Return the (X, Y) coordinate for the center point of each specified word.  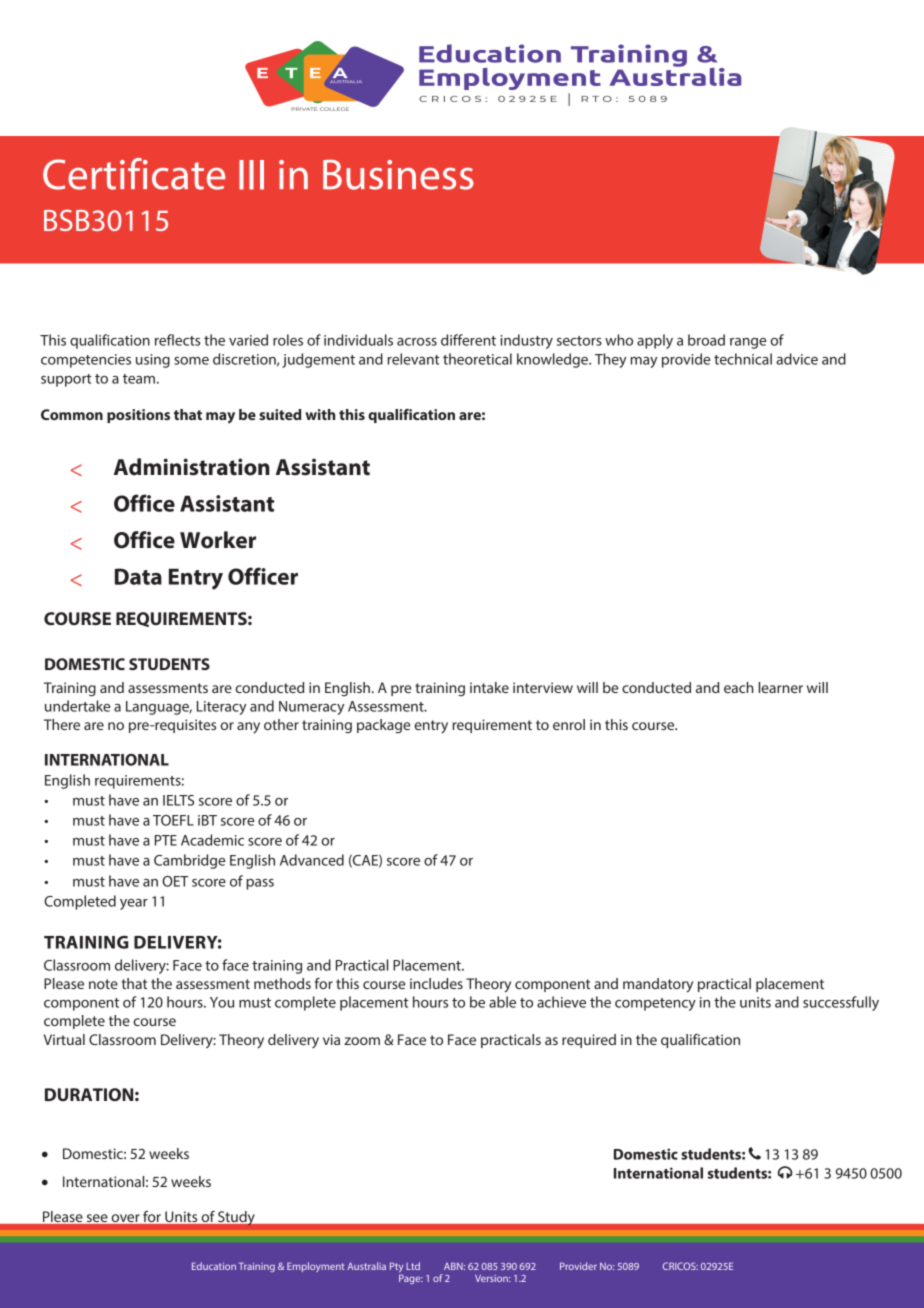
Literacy (221, 708)
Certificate (134, 174)
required (589, 1041)
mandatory (658, 985)
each (739, 687)
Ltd (413, 1266)
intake (489, 687)
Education (214, 1266)
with (320, 414)
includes (436, 983)
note (103, 984)
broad (706, 340)
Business (398, 175)
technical (743, 359)
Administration (192, 467)
